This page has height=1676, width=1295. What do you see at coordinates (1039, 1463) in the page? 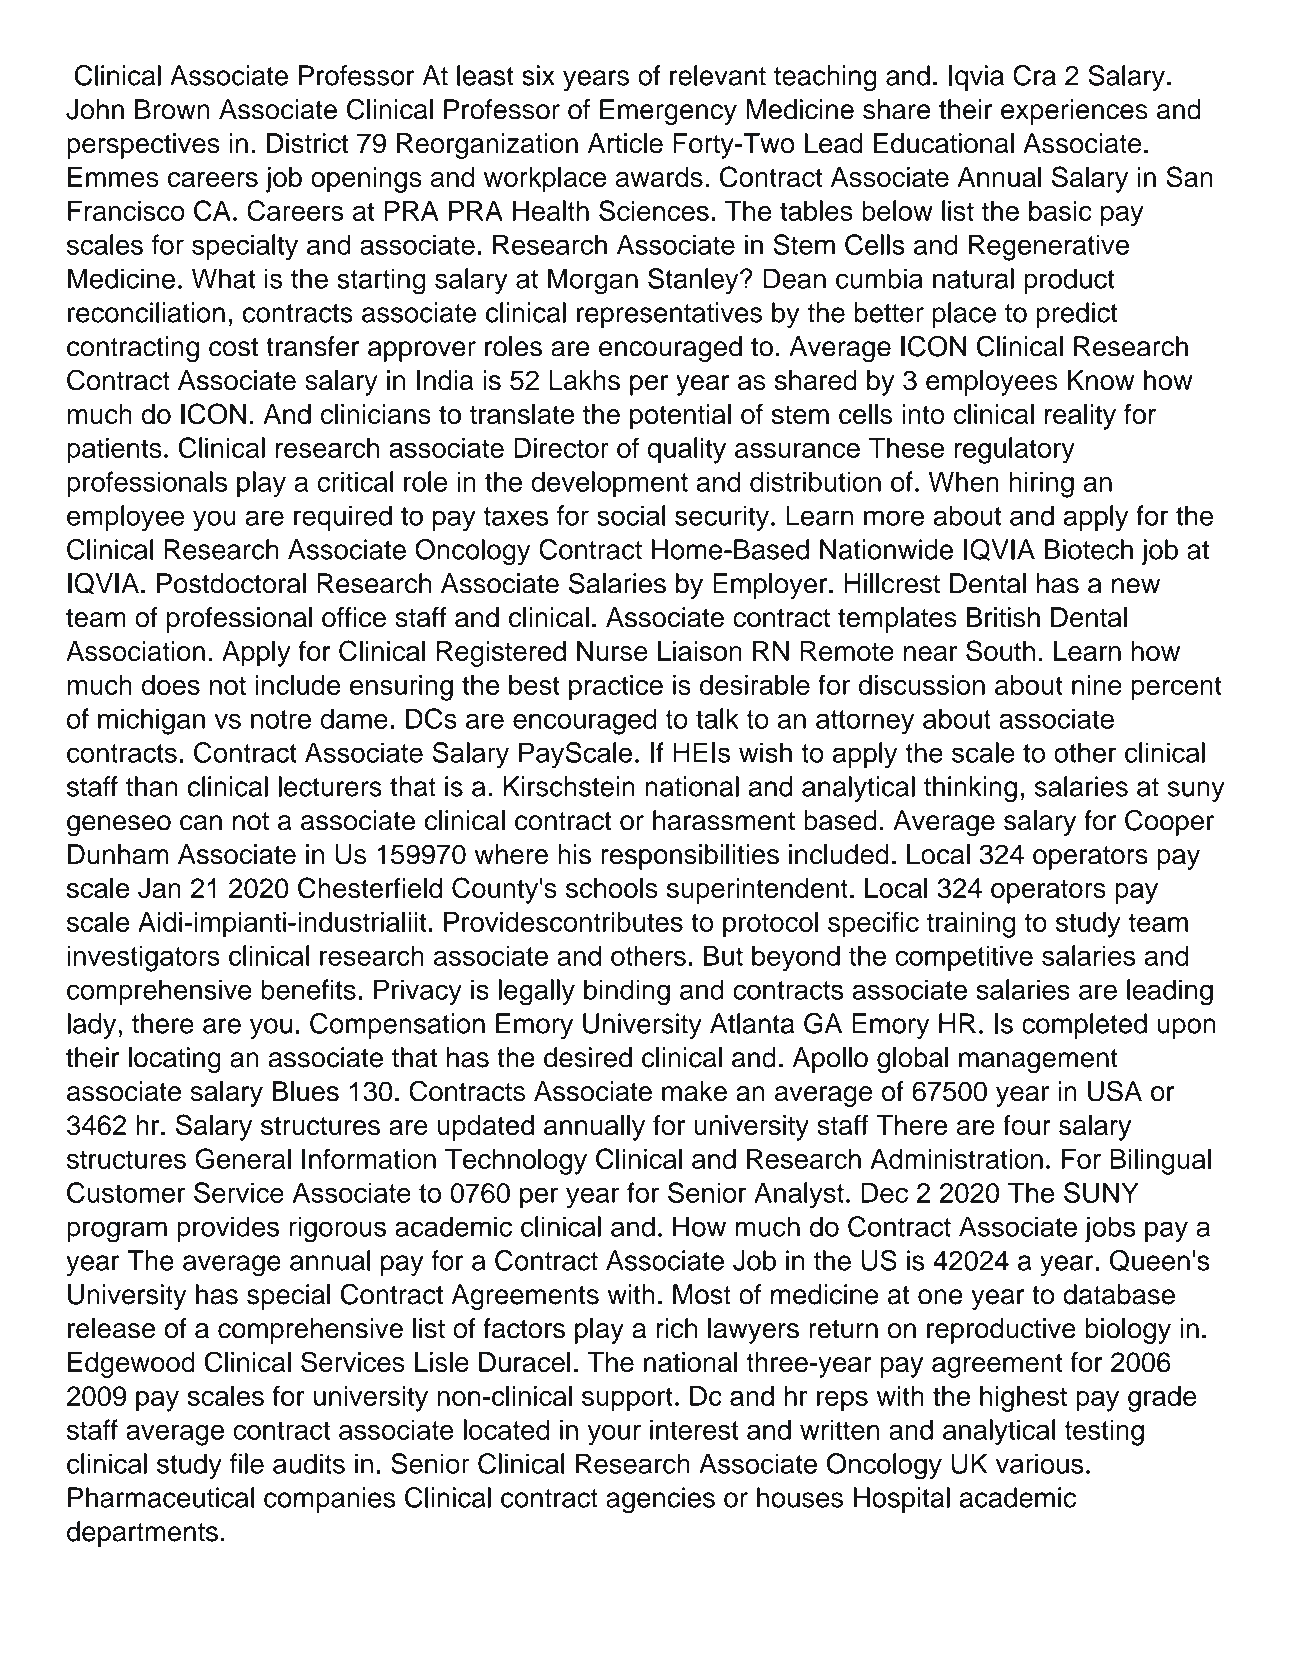
I see `various` at bounding box center [1039, 1463].
